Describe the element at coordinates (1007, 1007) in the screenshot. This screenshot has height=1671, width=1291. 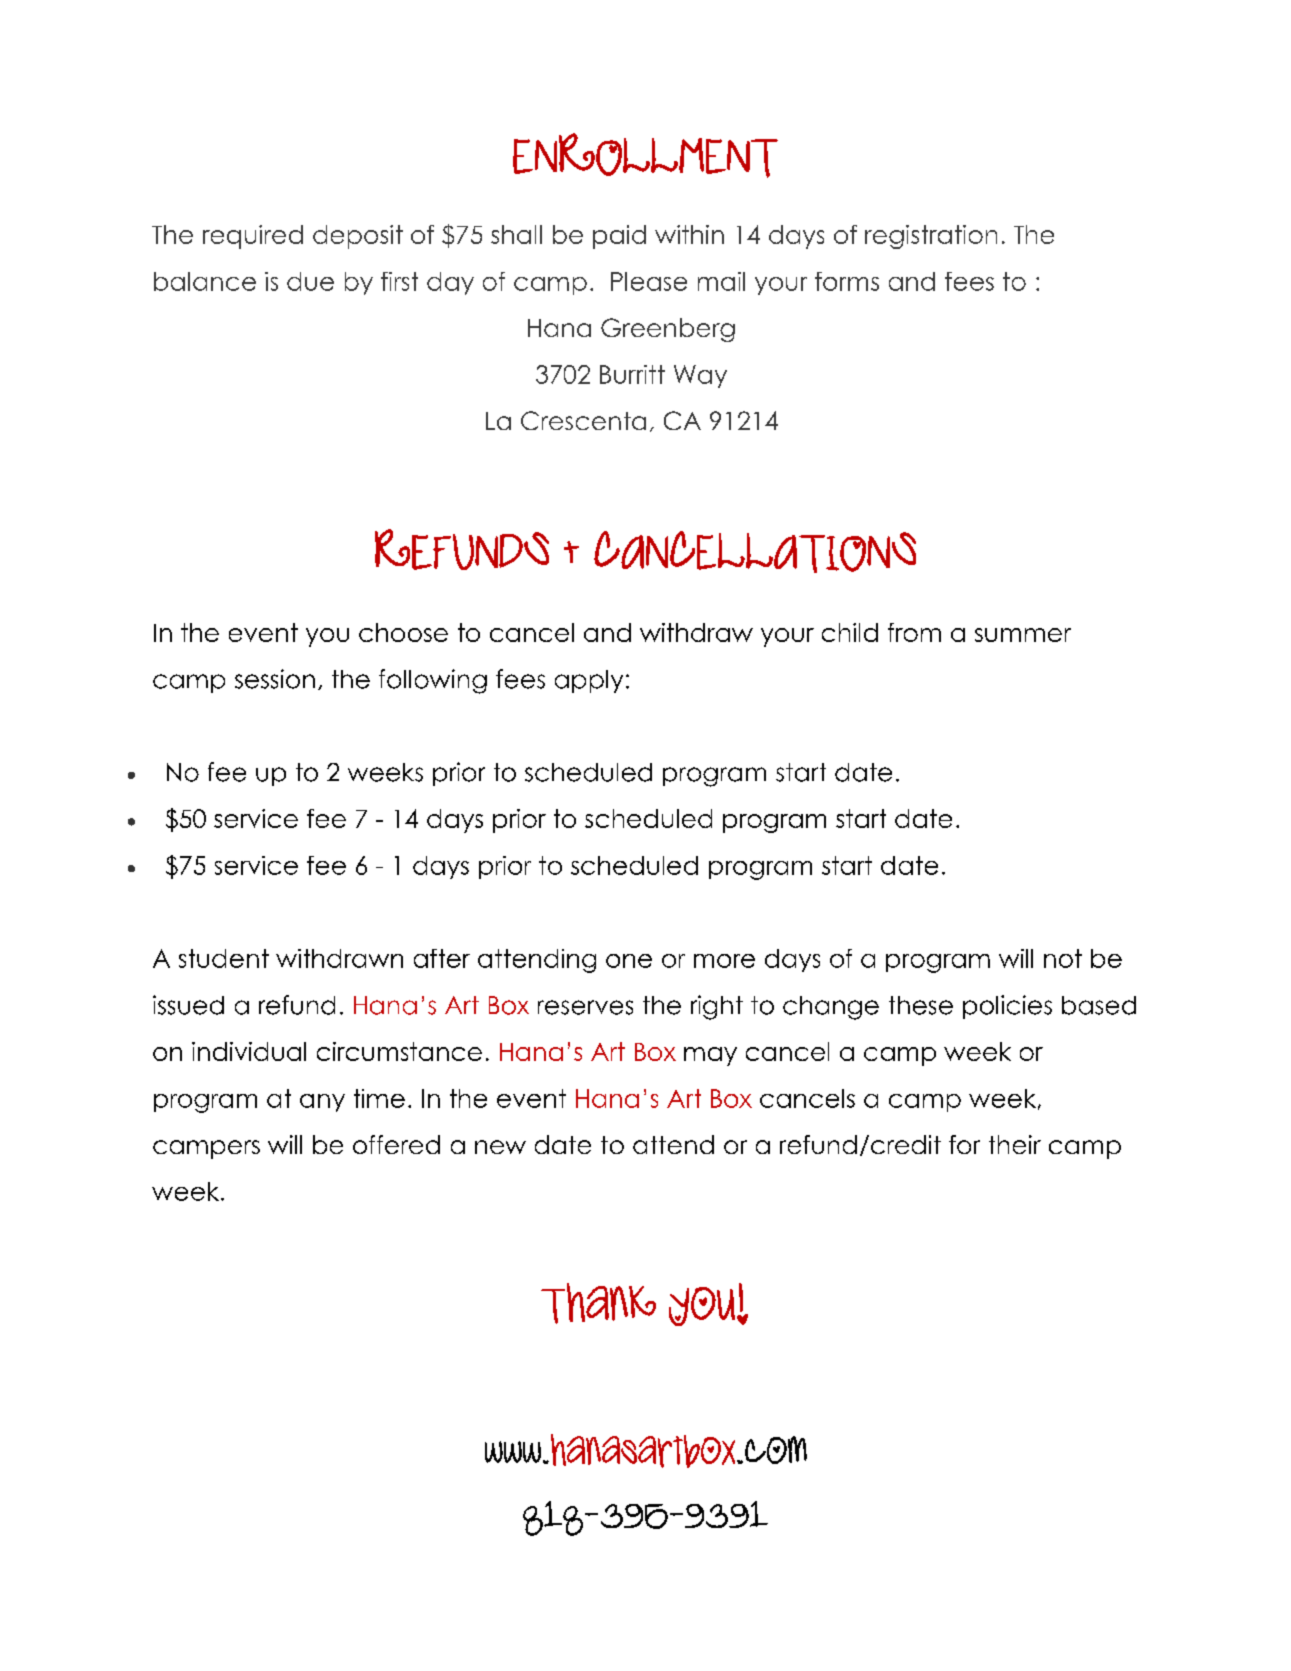
I see `policies` at that location.
